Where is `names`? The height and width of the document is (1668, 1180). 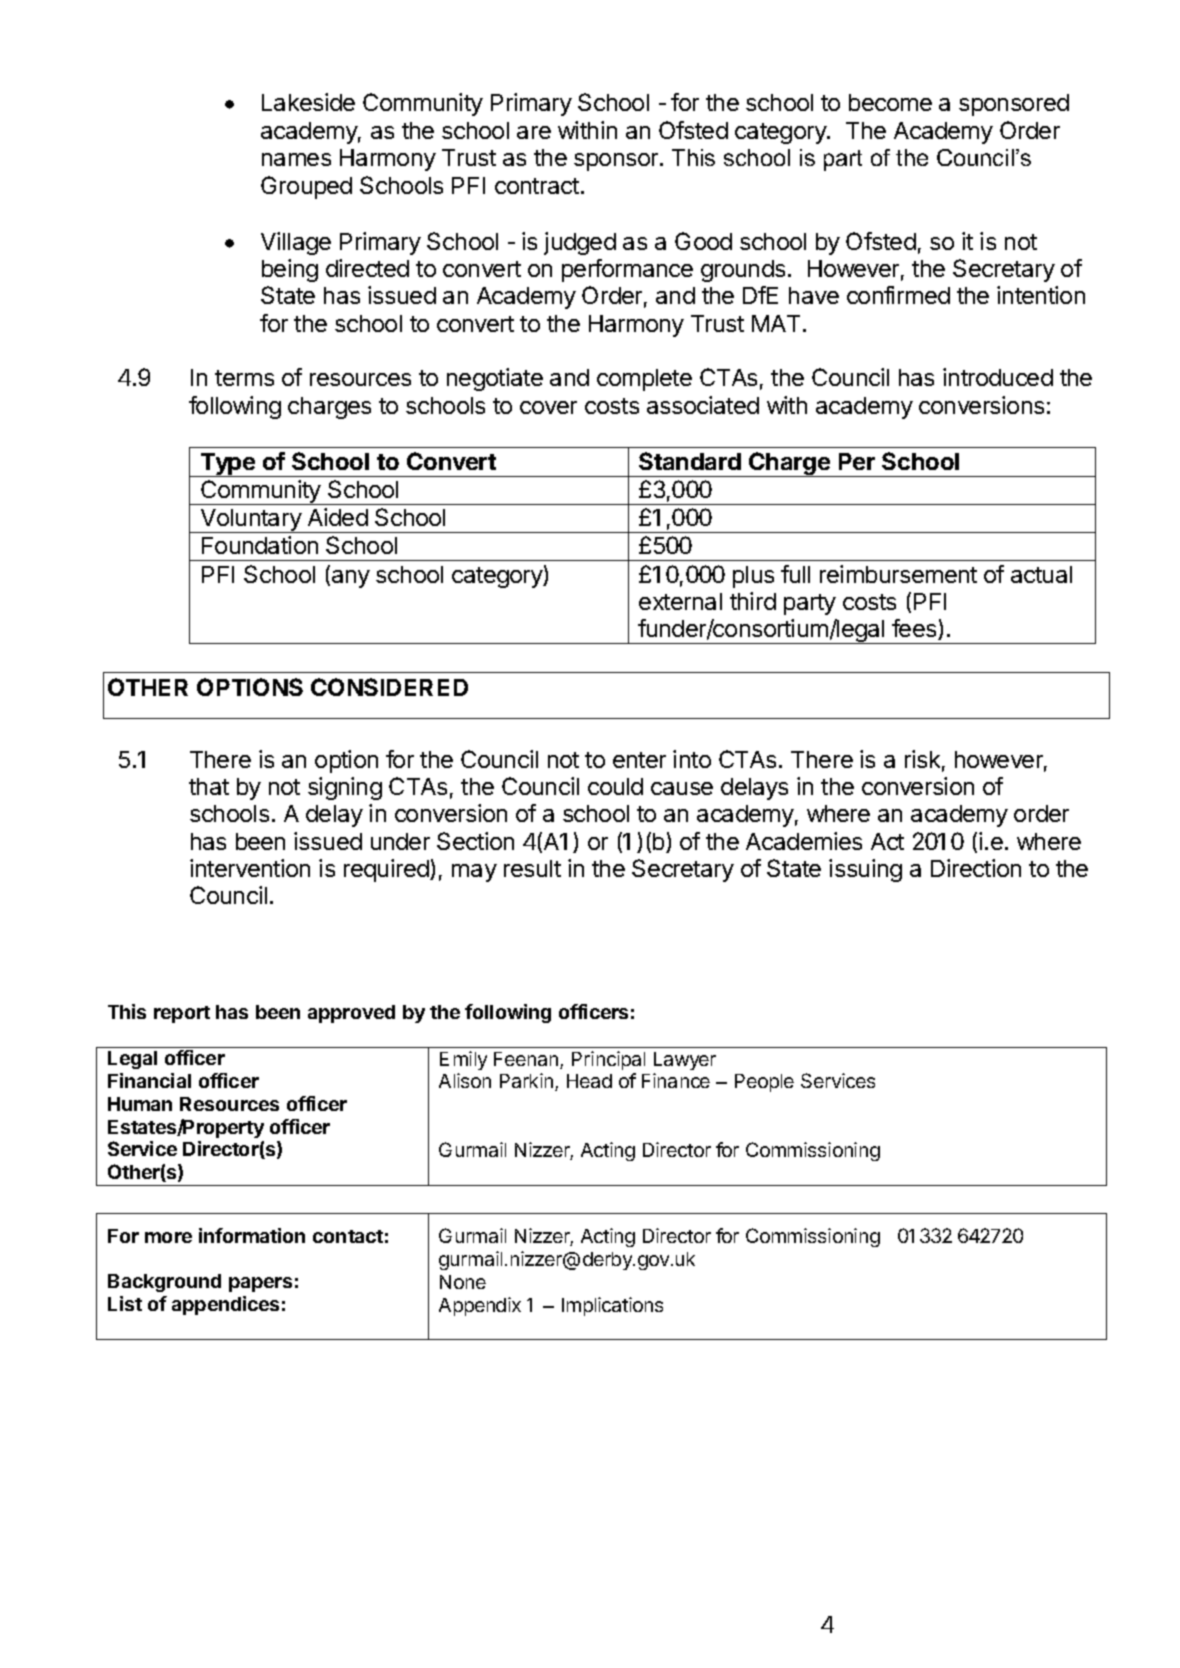
names is located at coordinates (296, 159).
